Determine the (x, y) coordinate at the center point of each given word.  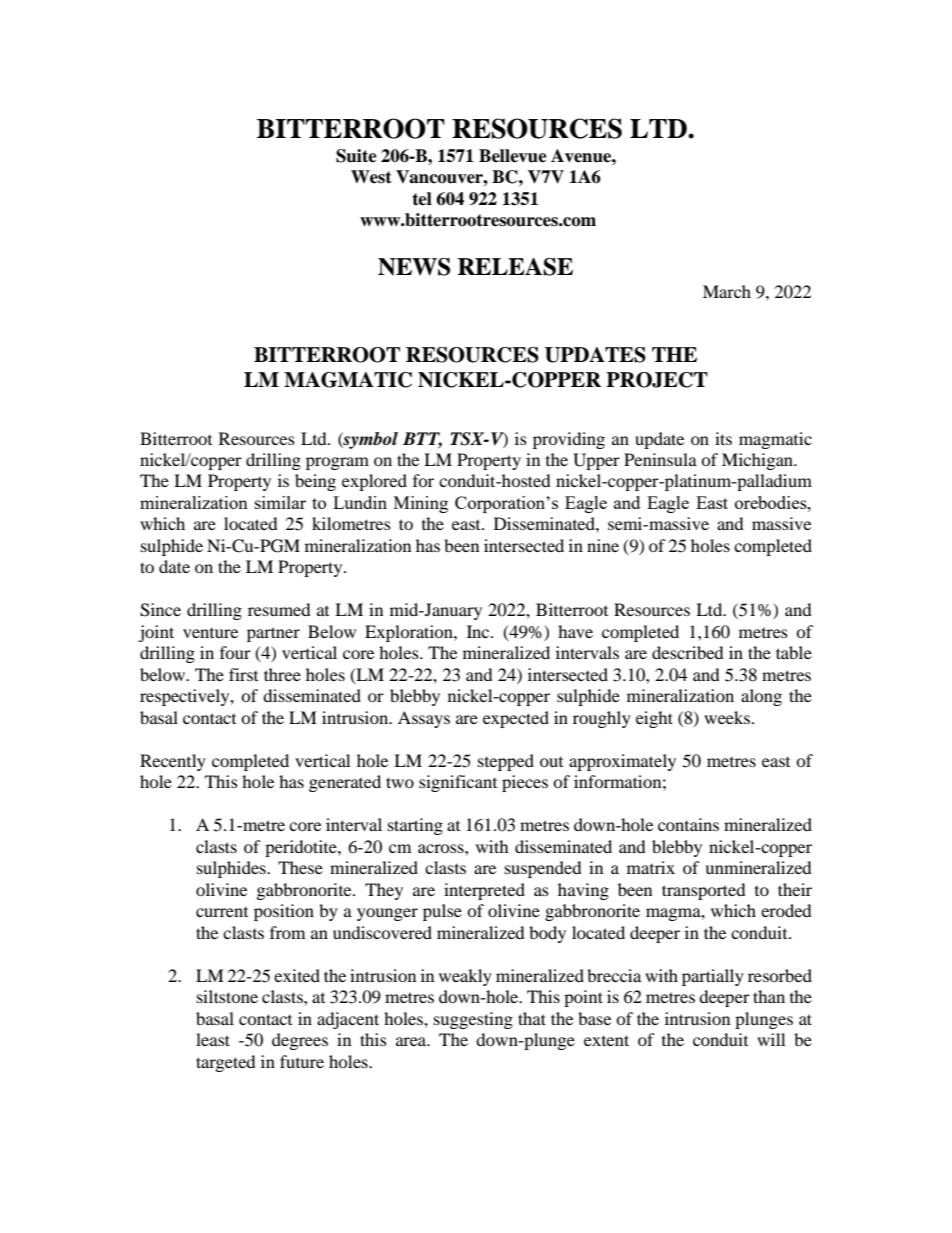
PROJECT (657, 380)
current (222, 912)
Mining (421, 504)
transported (704, 891)
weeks (727, 717)
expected (516, 719)
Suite (356, 156)
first (243, 674)
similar (280, 502)
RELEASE (515, 267)
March (727, 291)
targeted (226, 1063)
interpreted (484, 891)
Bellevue (513, 156)
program (337, 463)
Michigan (758, 461)
